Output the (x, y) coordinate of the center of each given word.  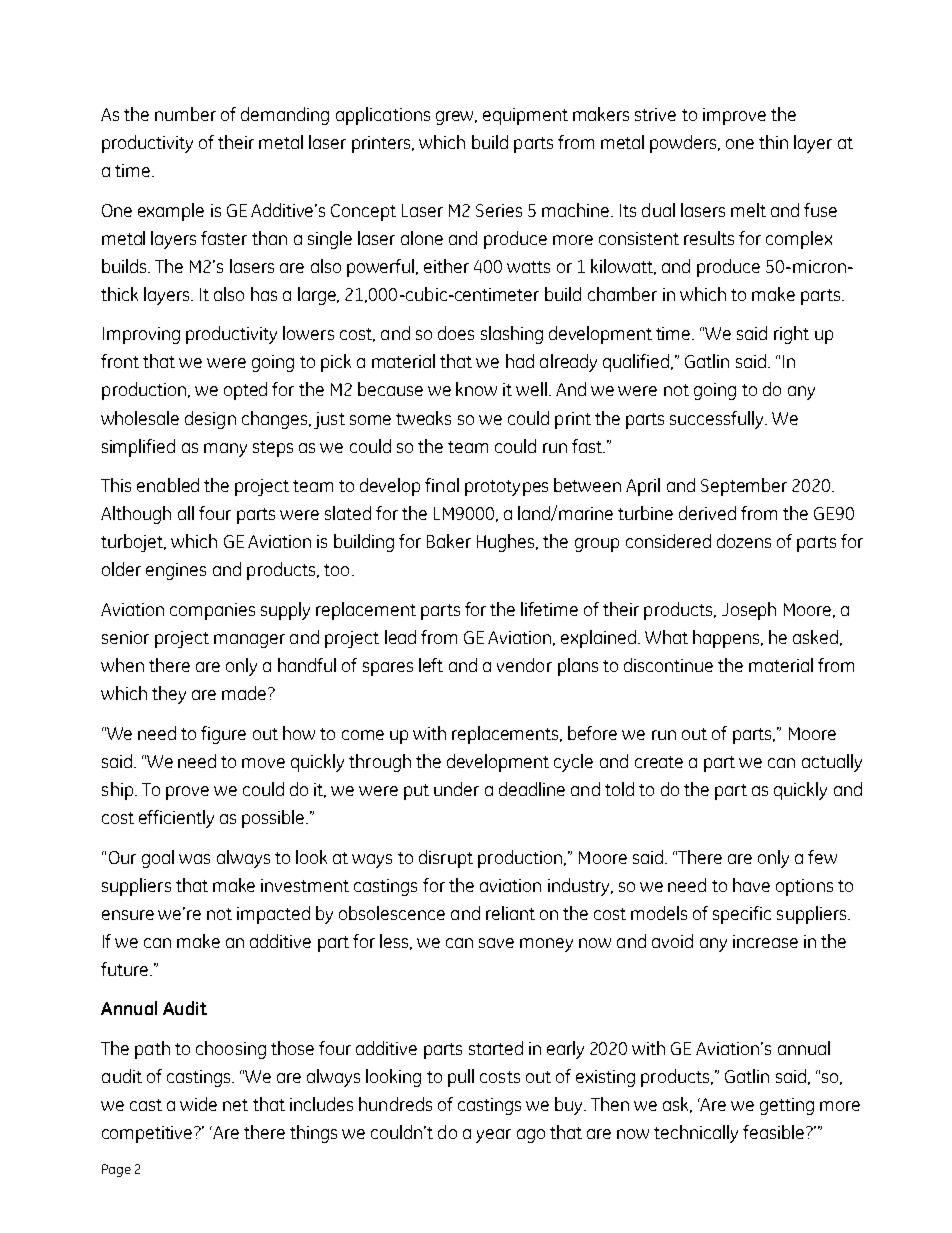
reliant (510, 913)
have (751, 885)
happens (727, 639)
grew (456, 118)
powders (685, 144)
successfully (718, 420)
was (194, 859)
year (493, 1136)
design (210, 420)
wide (198, 1104)
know (476, 389)
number (185, 114)
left (431, 665)
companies (212, 611)
